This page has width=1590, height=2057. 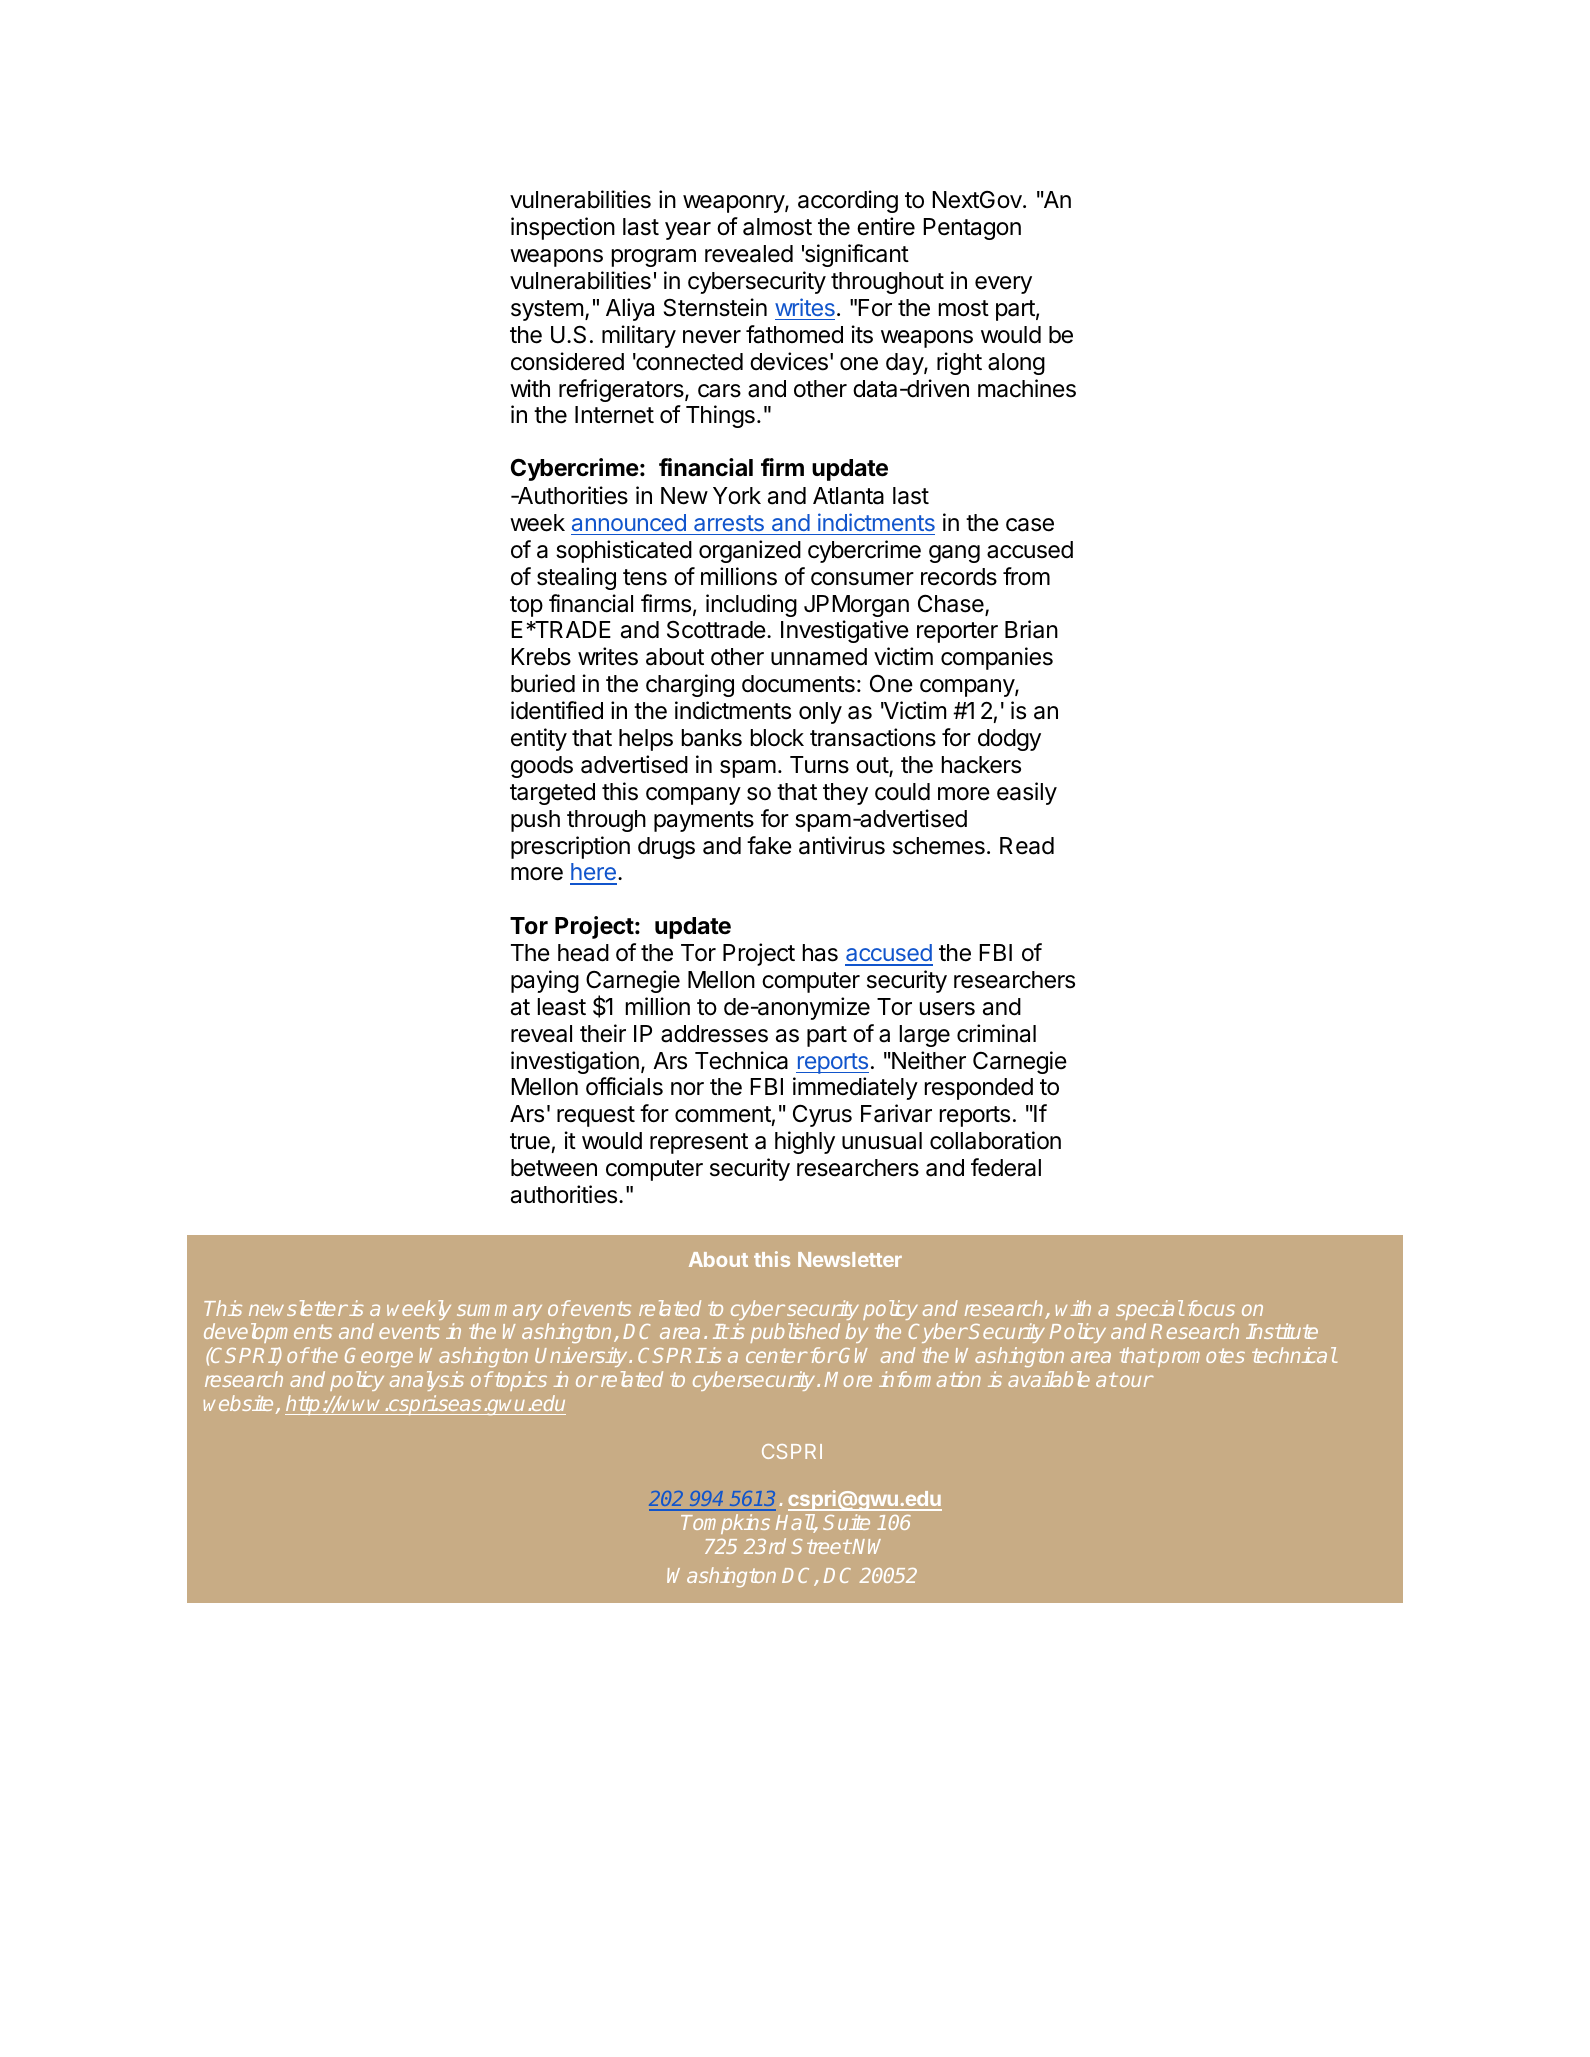 I want to click on website, so click(x=238, y=1403).
